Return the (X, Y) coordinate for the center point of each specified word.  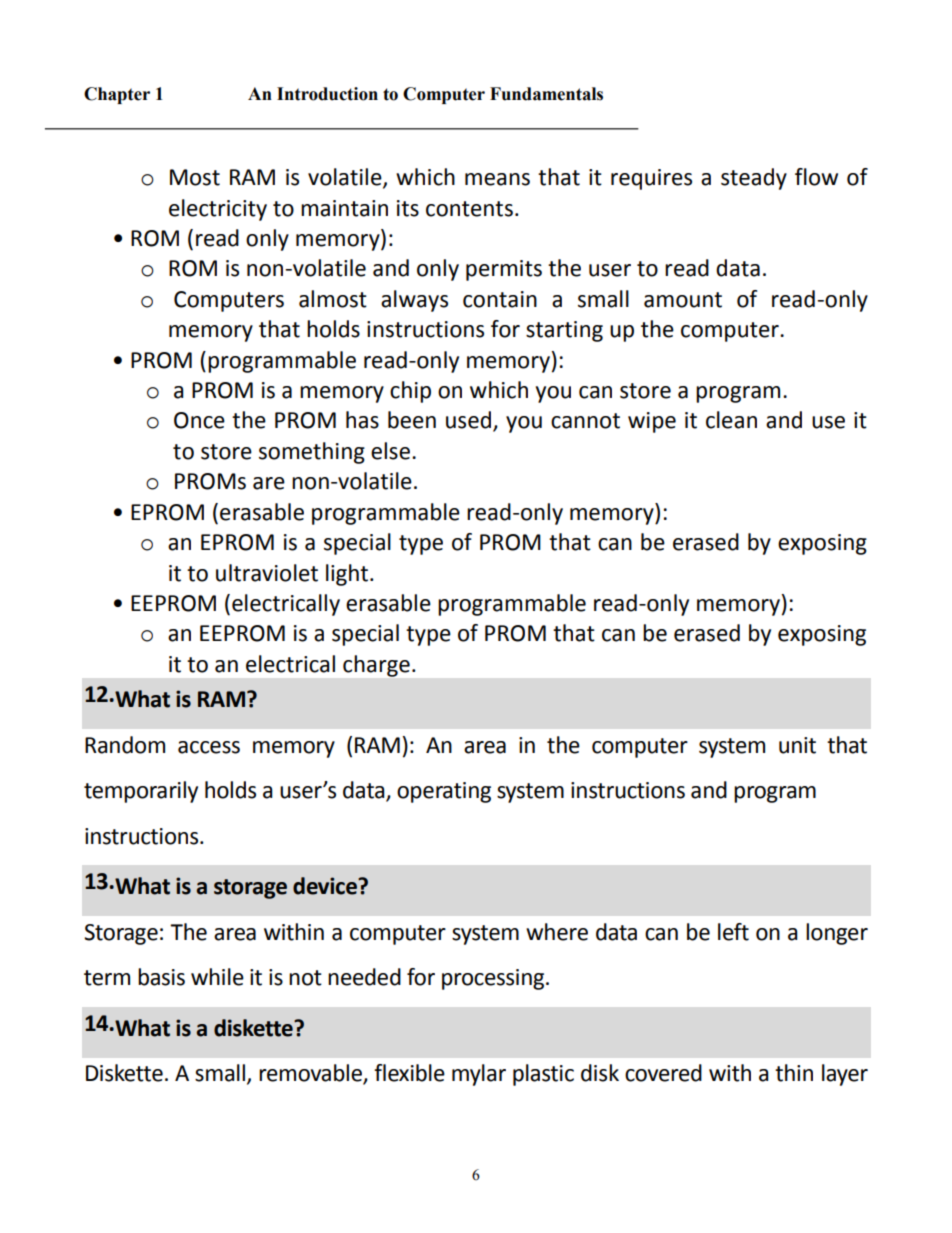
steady (754, 179)
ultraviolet (267, 573)
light (347, 575)
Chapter (117, 95)
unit (797, 745)
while (217, 977)
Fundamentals (546, 94)
